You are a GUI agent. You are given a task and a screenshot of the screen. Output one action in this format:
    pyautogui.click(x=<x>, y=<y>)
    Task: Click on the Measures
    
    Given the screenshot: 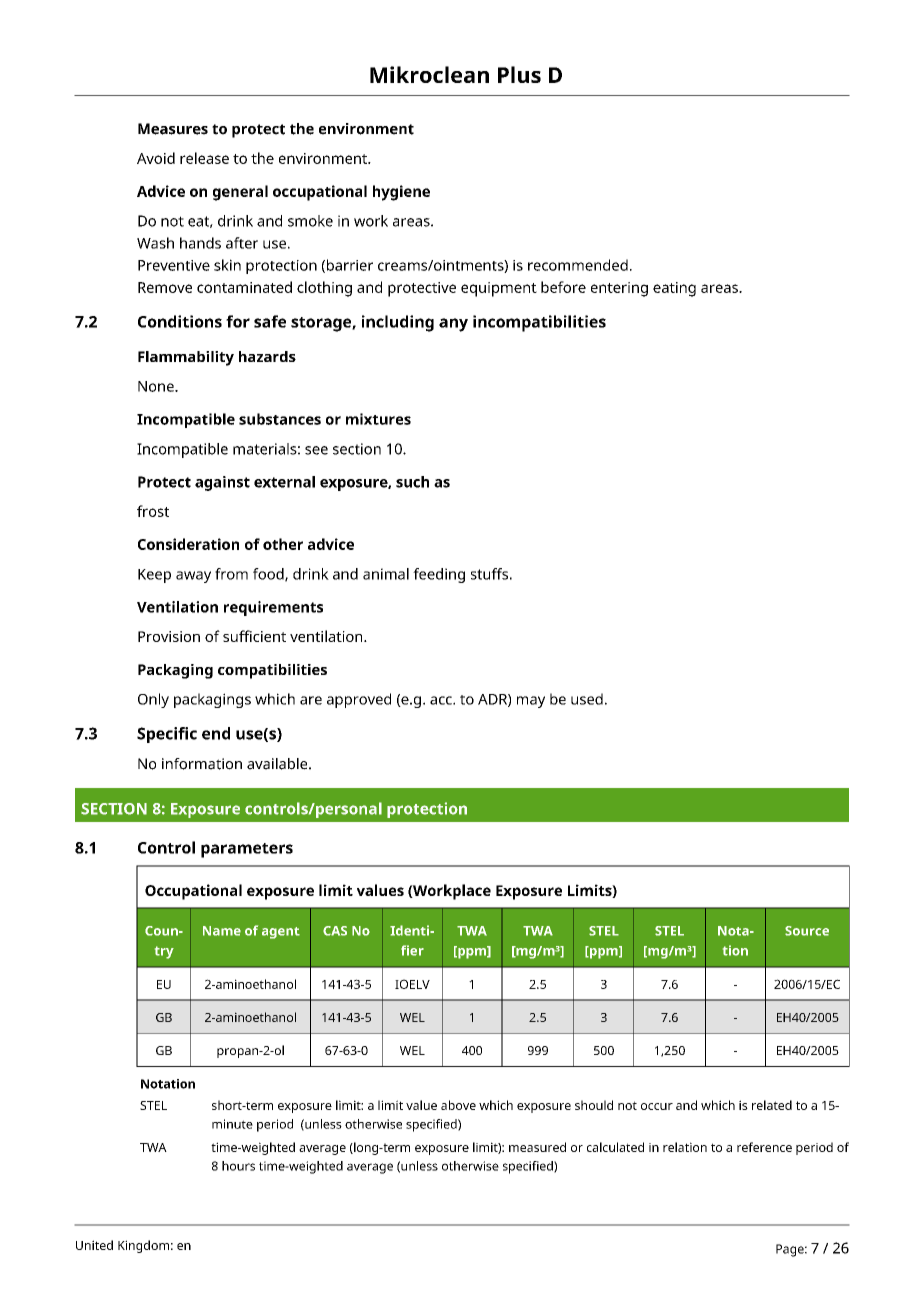 What is the action you would take?
    pyautogui.click(x=173, y=129)
